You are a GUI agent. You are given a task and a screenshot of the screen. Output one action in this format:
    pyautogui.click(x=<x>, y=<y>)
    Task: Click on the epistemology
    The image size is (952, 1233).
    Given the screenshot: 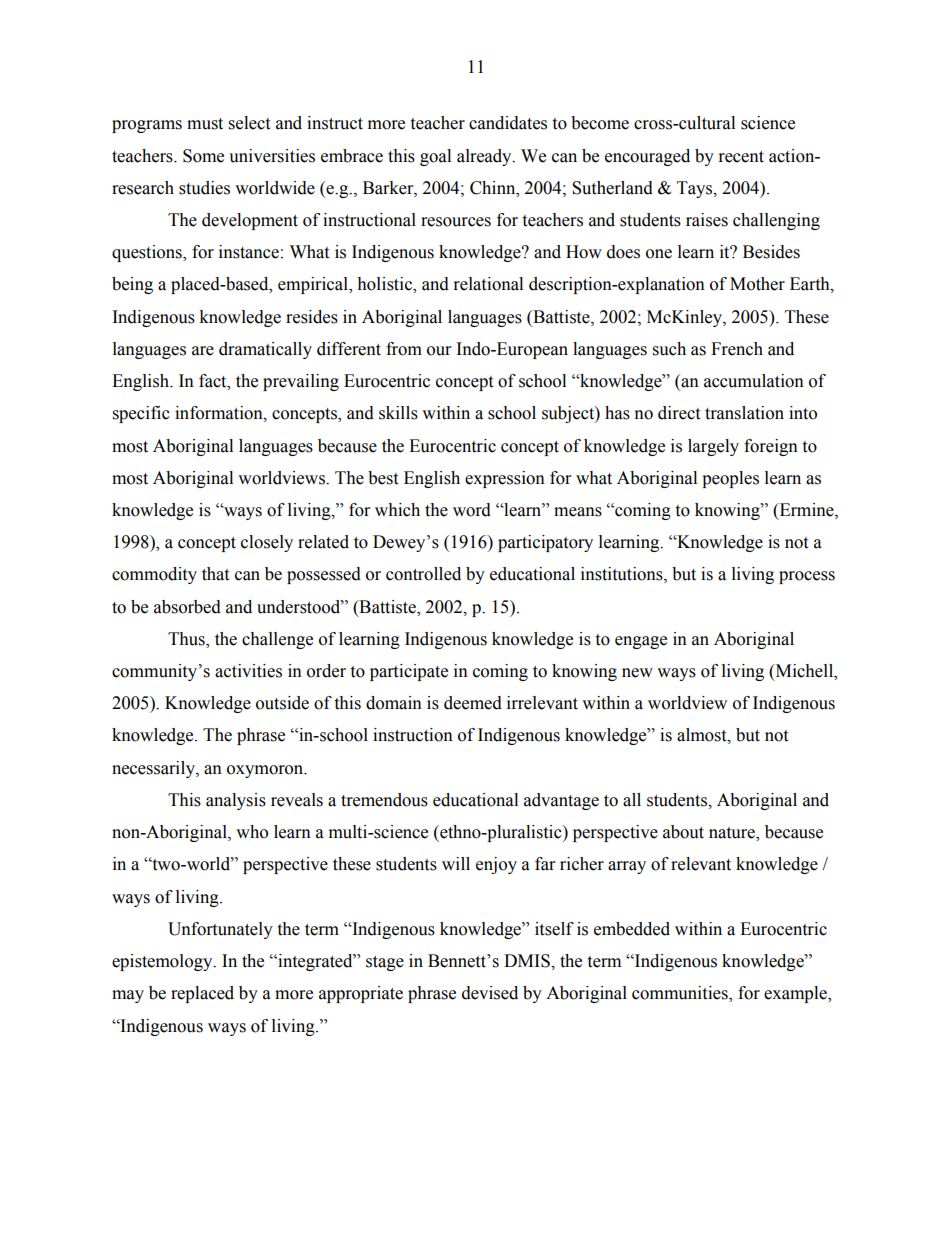 What is the action you would take?
    pyautogui.click(x=163, y=962)
